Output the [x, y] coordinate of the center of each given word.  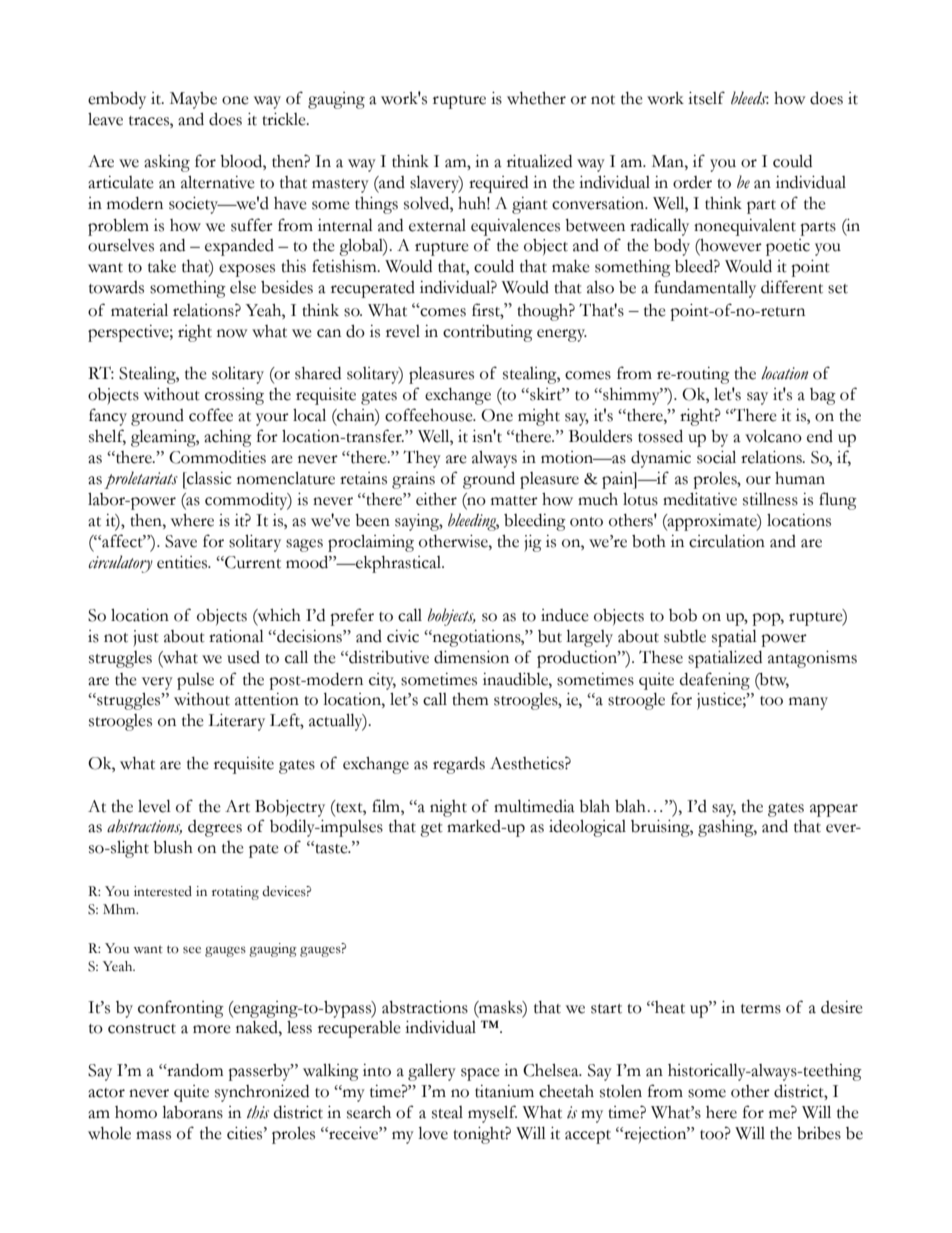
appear [834, 810]
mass [153, 1135]
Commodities [217, 457]
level [154, 806]
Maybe [193, 100]
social [716, 457]
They [422, 459]
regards [459, 765]
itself [706, 98]
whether [536, 98]
